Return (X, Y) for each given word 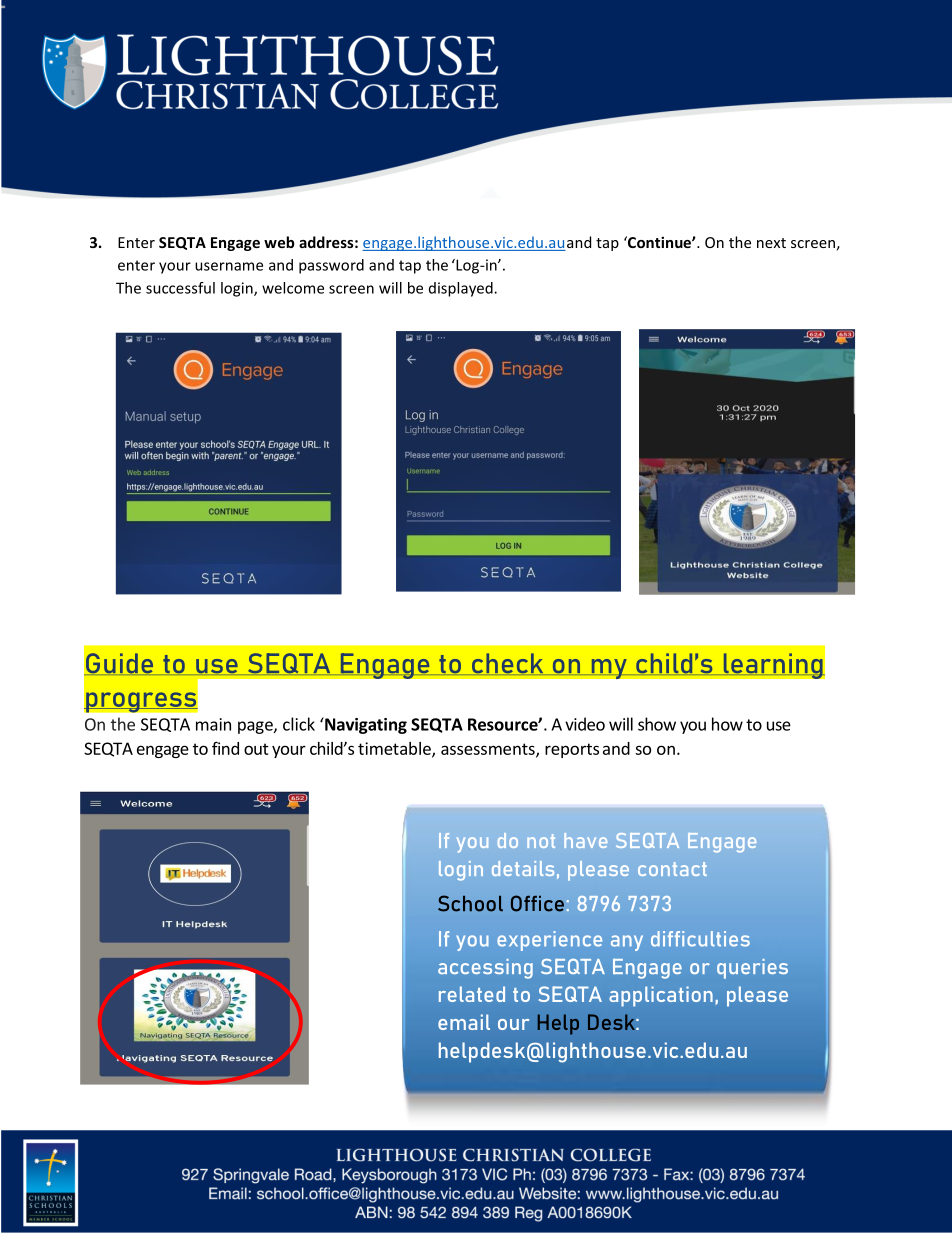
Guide (120, 664)
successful (180, 288)
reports (572, 750)
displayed (462, 289)
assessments (489, 750)
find (225, 748)
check (508, 664)
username (229, 266)
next (771, 243)
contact (672, 869)
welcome (293, 288)
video (585, 724)
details (523, 868)
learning (773, 666)
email (464, 1022)
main (213, 724)
